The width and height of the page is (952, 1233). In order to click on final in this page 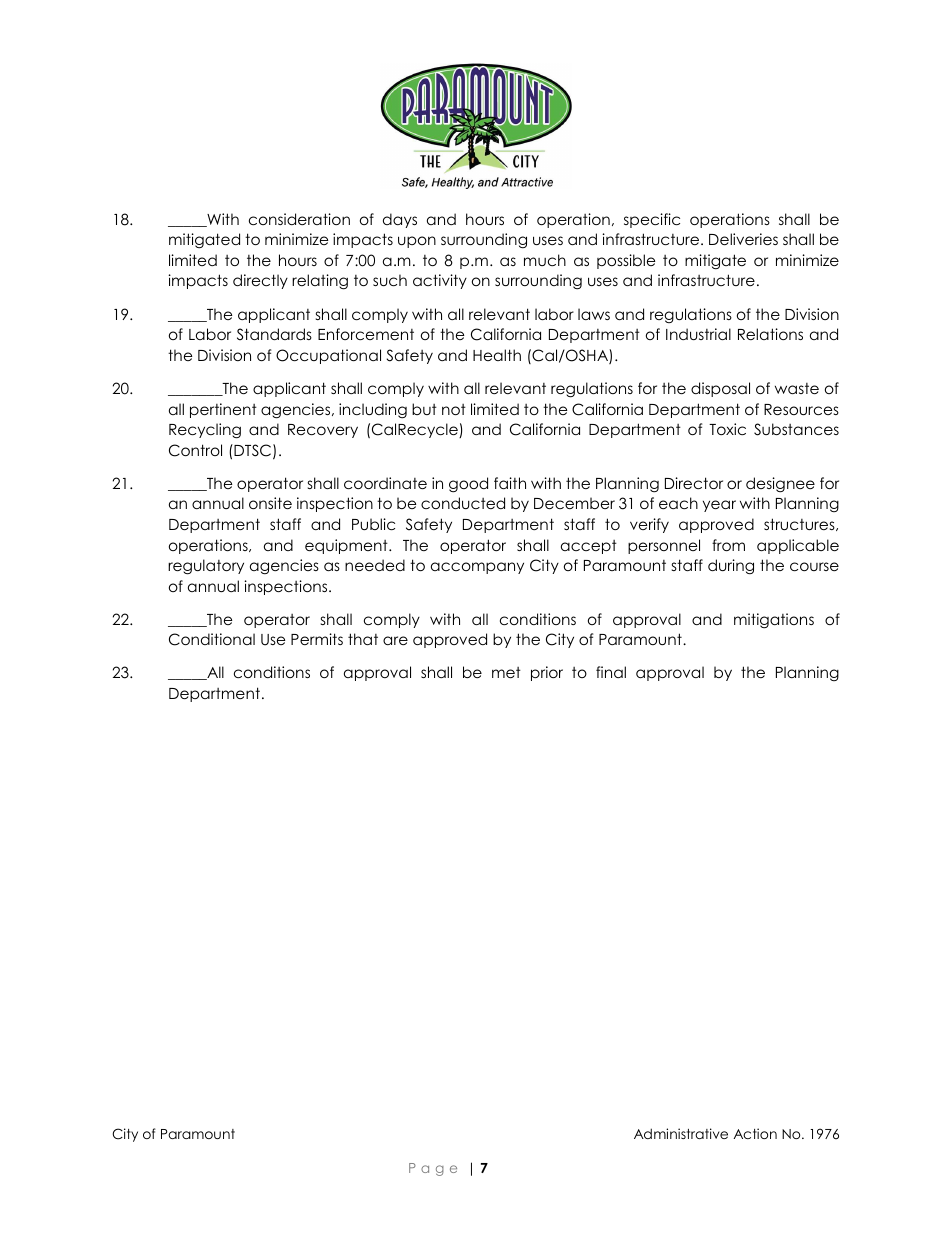, I will do `click(611, 672)`.
